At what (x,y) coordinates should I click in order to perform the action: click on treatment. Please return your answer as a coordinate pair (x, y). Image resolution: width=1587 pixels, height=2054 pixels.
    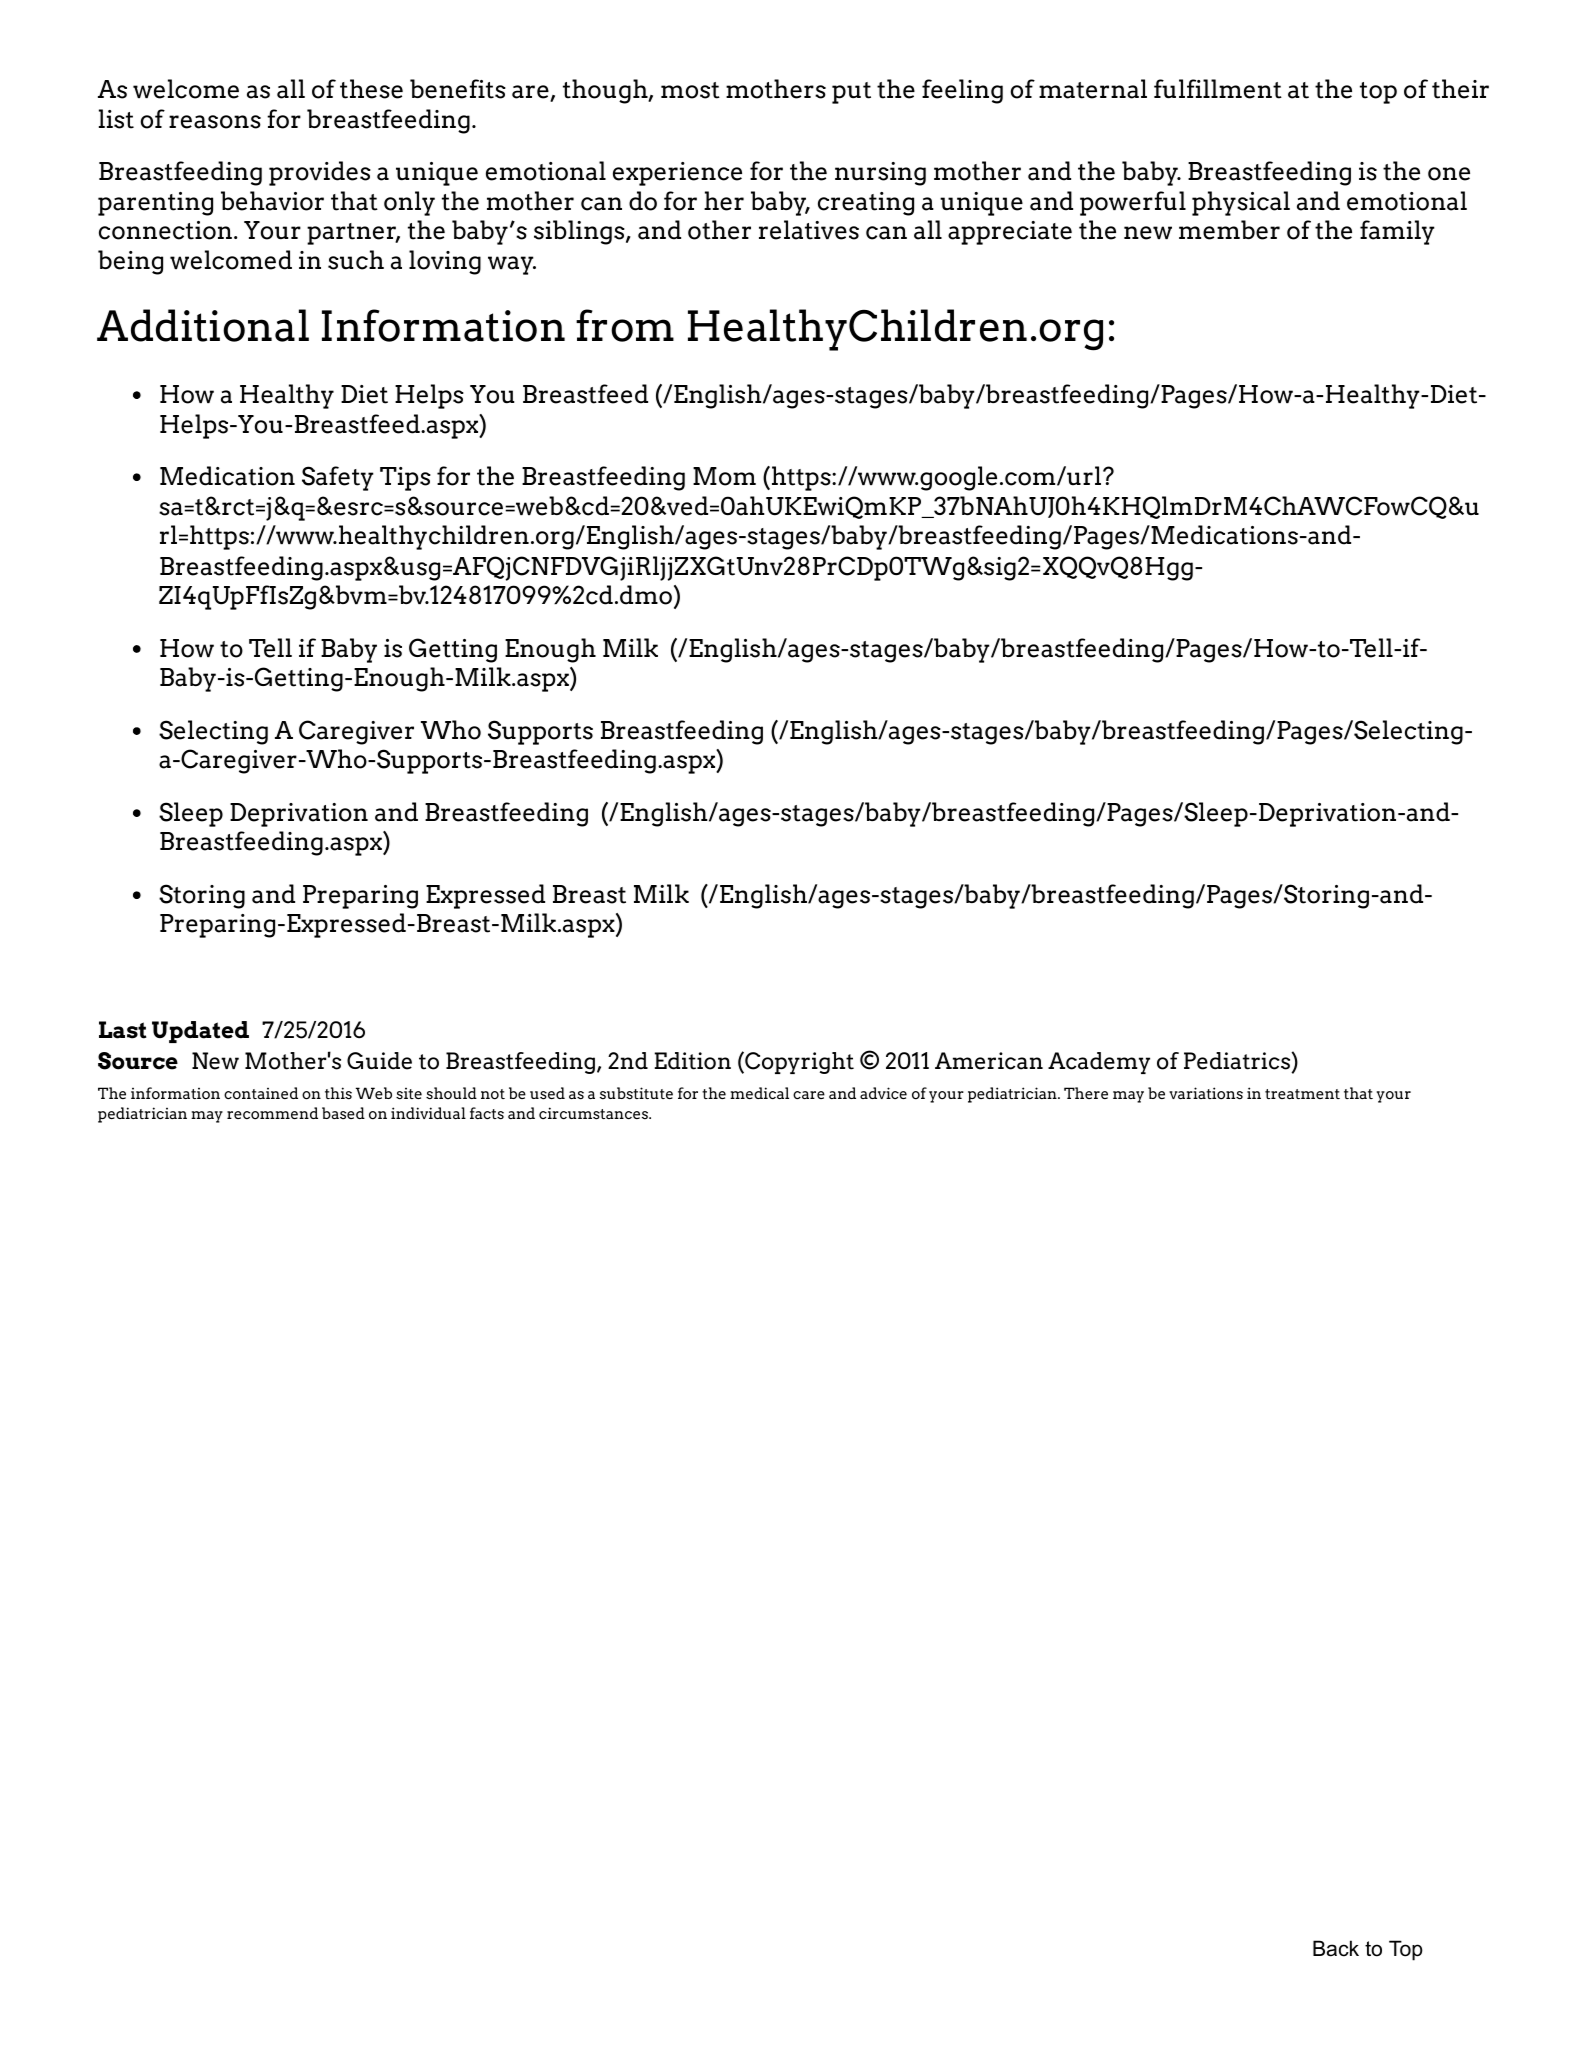
    Looking at the image, I should click on (1302, 1094).
